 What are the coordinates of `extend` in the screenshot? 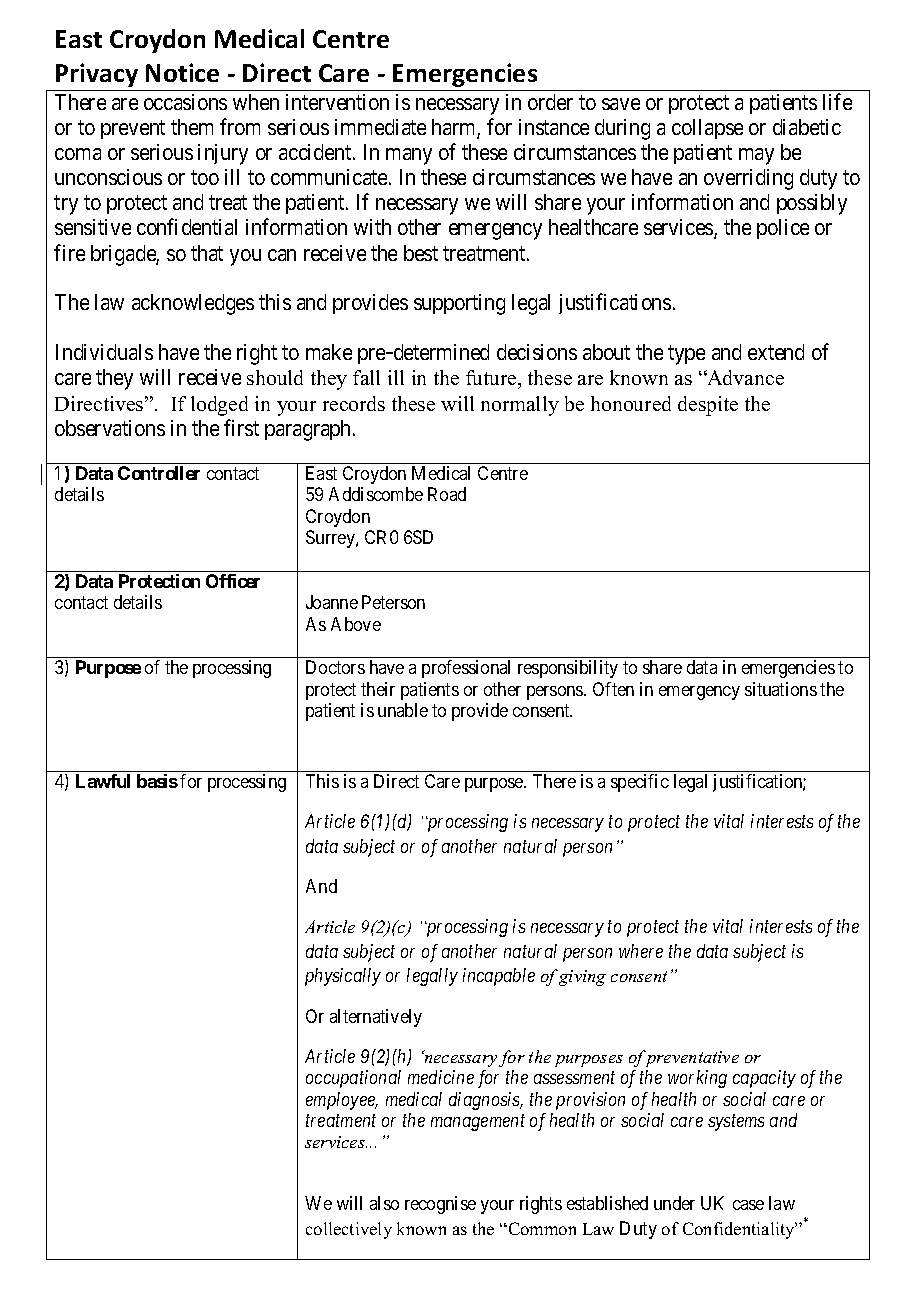 It's located at (776, 352).
